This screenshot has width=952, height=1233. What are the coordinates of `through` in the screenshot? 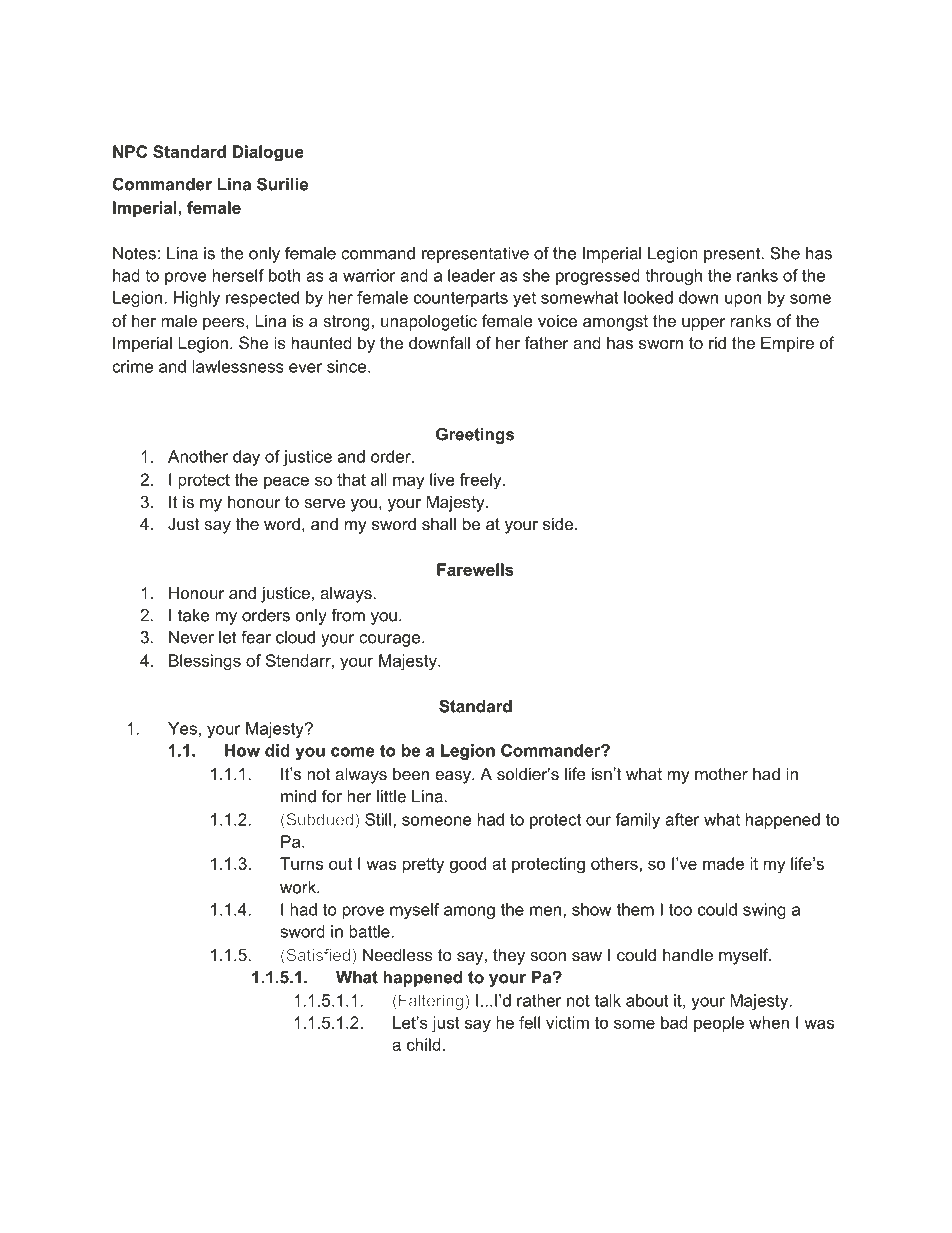 It's located at (673, 277).
